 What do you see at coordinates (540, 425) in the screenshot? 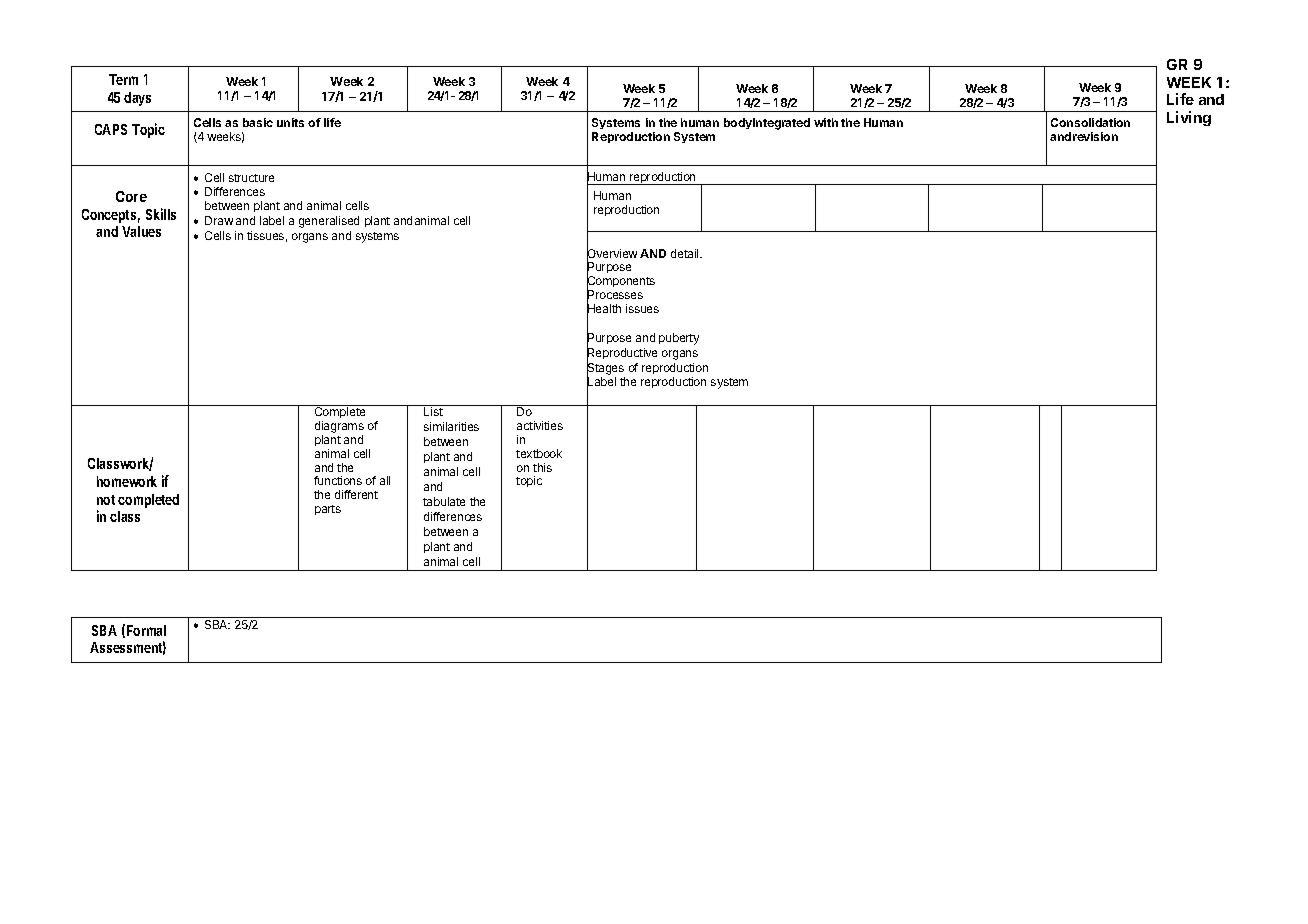
I see `activities` at bounding box center [540, 425].
